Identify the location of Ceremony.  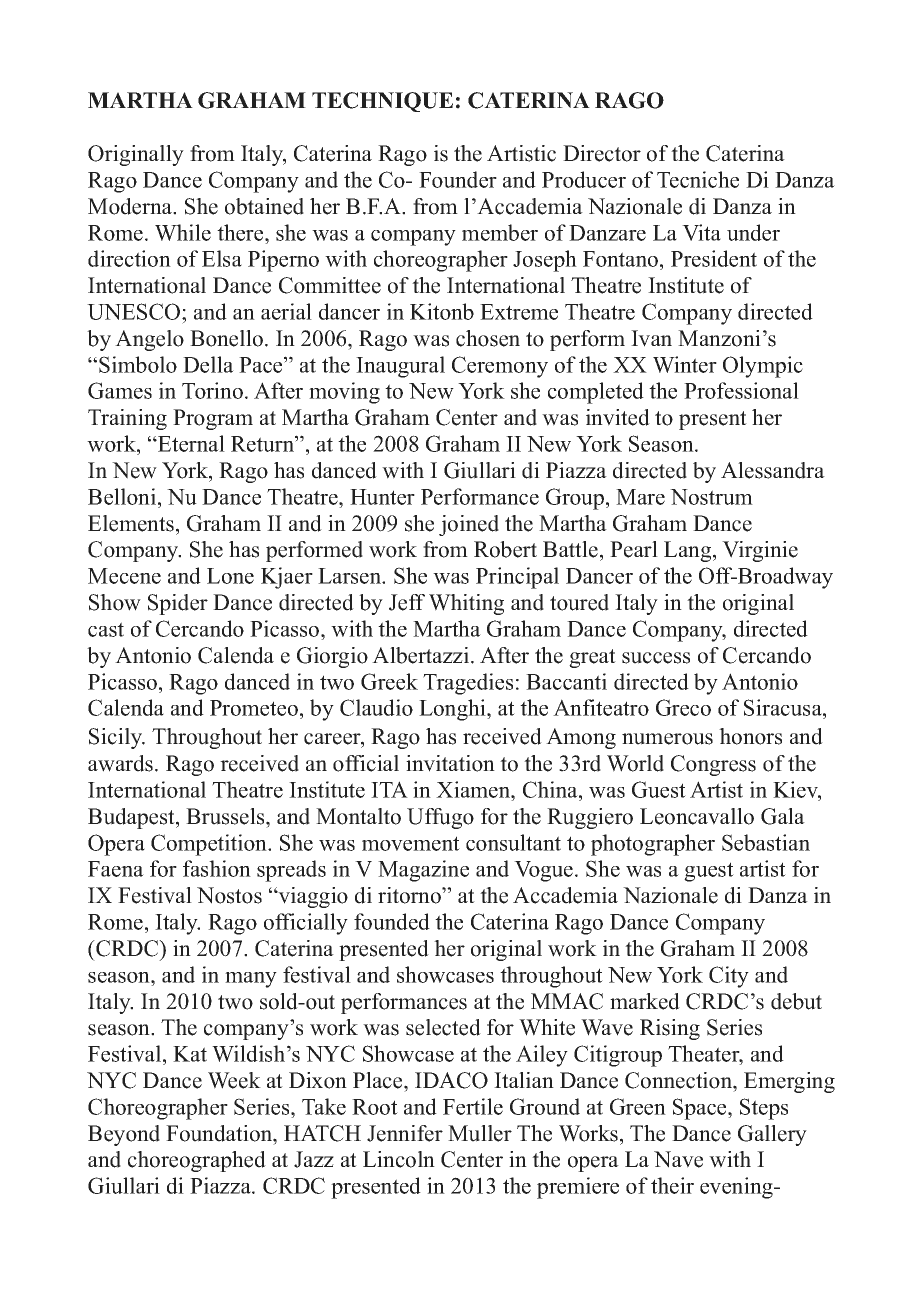
(500, 367).
